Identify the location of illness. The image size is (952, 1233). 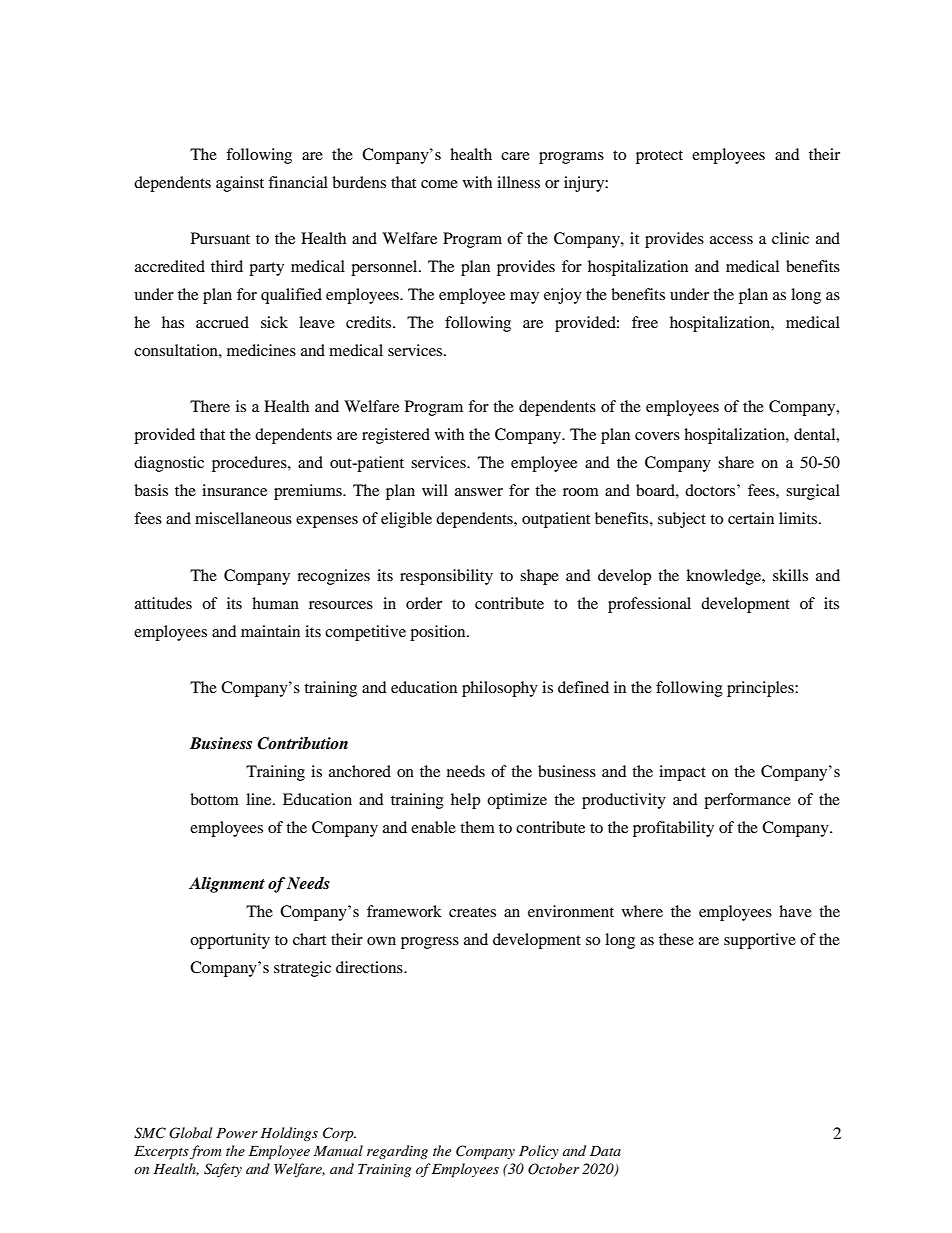
(518, 182).
